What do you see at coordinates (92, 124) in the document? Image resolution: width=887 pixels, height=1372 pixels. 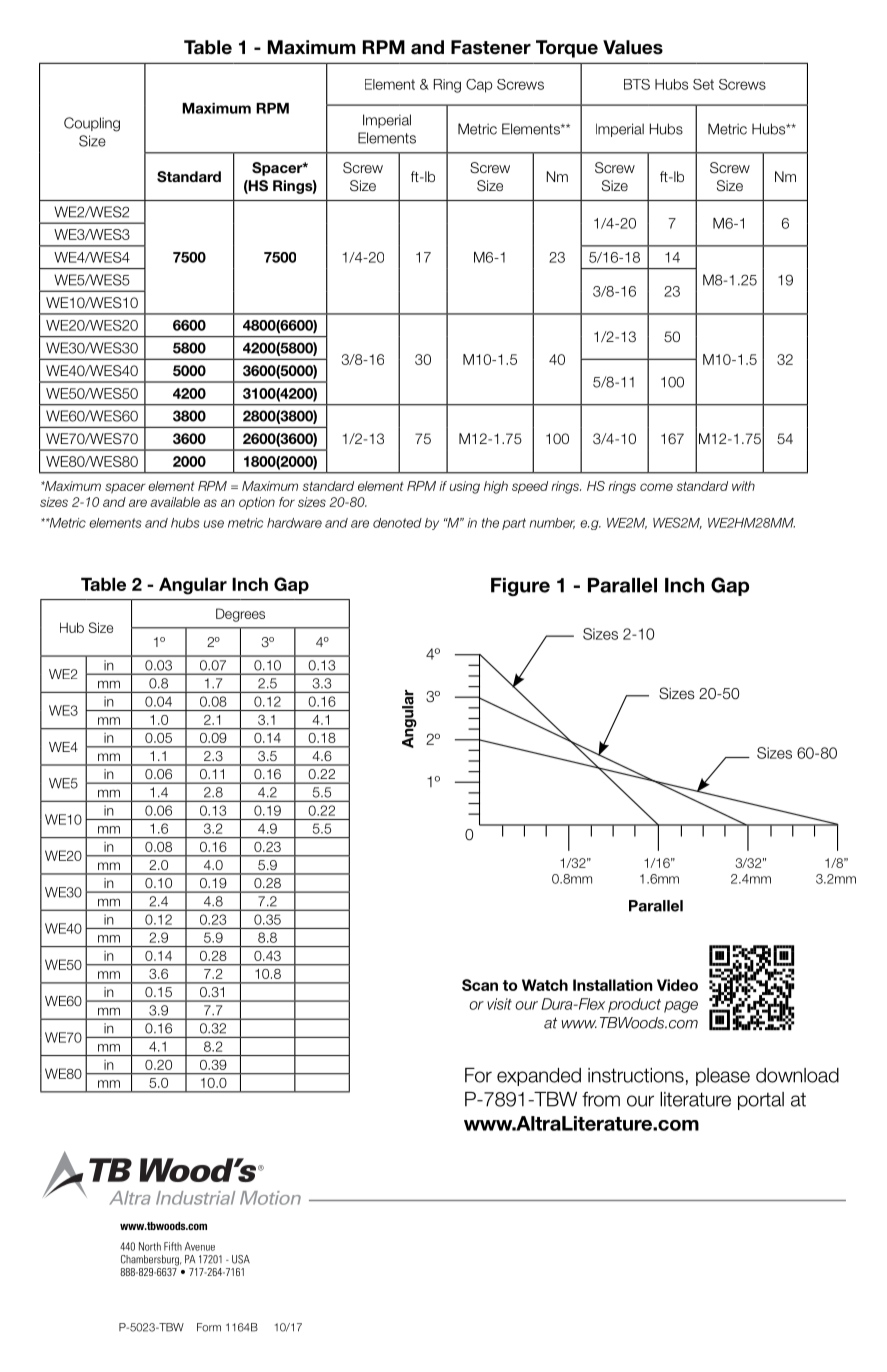 I see `Coupling` at bounding box center [92, 124].
